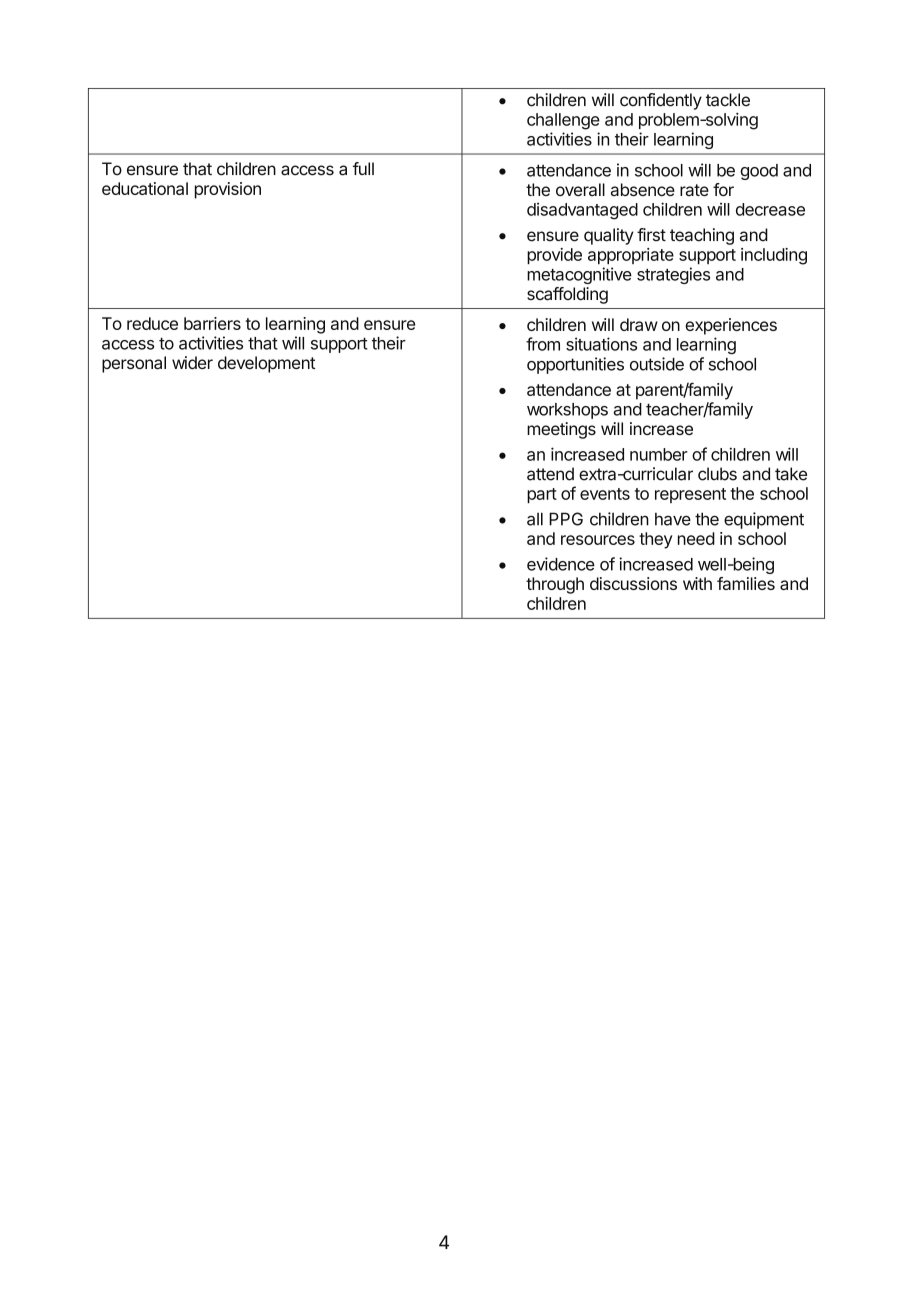  Describe the element at coordinates (561, 430) in the document. I see `meetings` at that location.
